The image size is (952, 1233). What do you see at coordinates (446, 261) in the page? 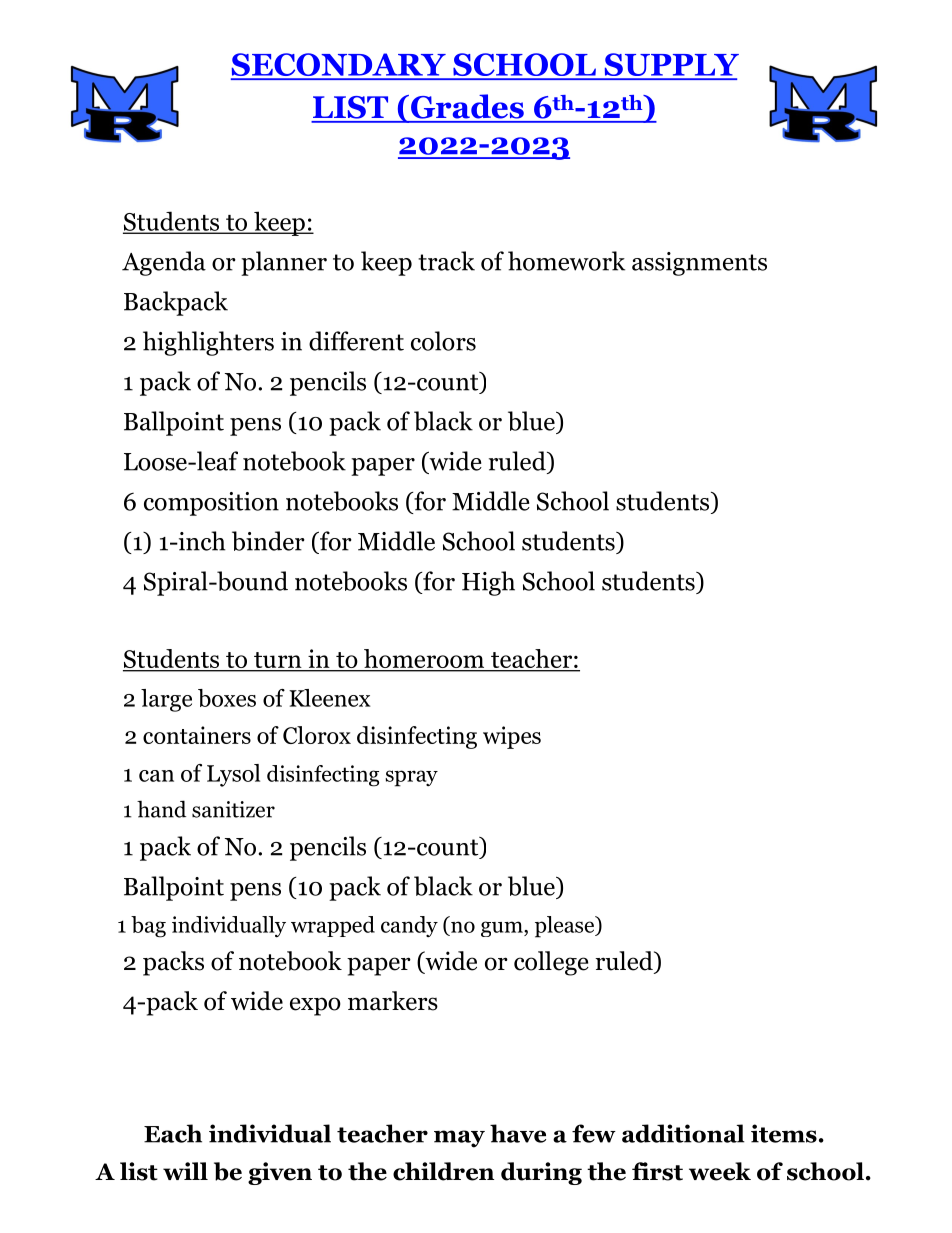
I see `track` at bounding box center [446, 261].
